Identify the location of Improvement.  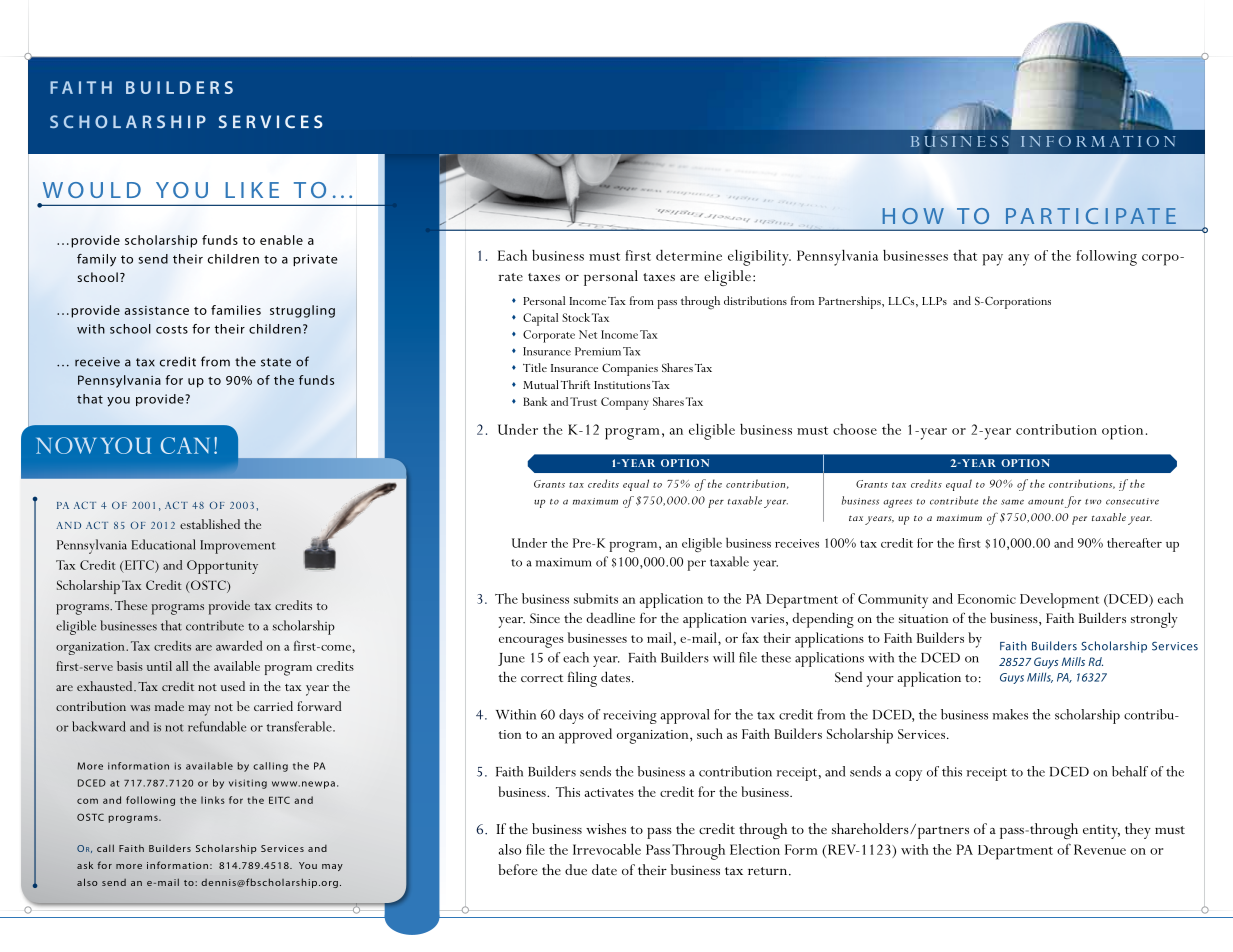
(238, 547).
